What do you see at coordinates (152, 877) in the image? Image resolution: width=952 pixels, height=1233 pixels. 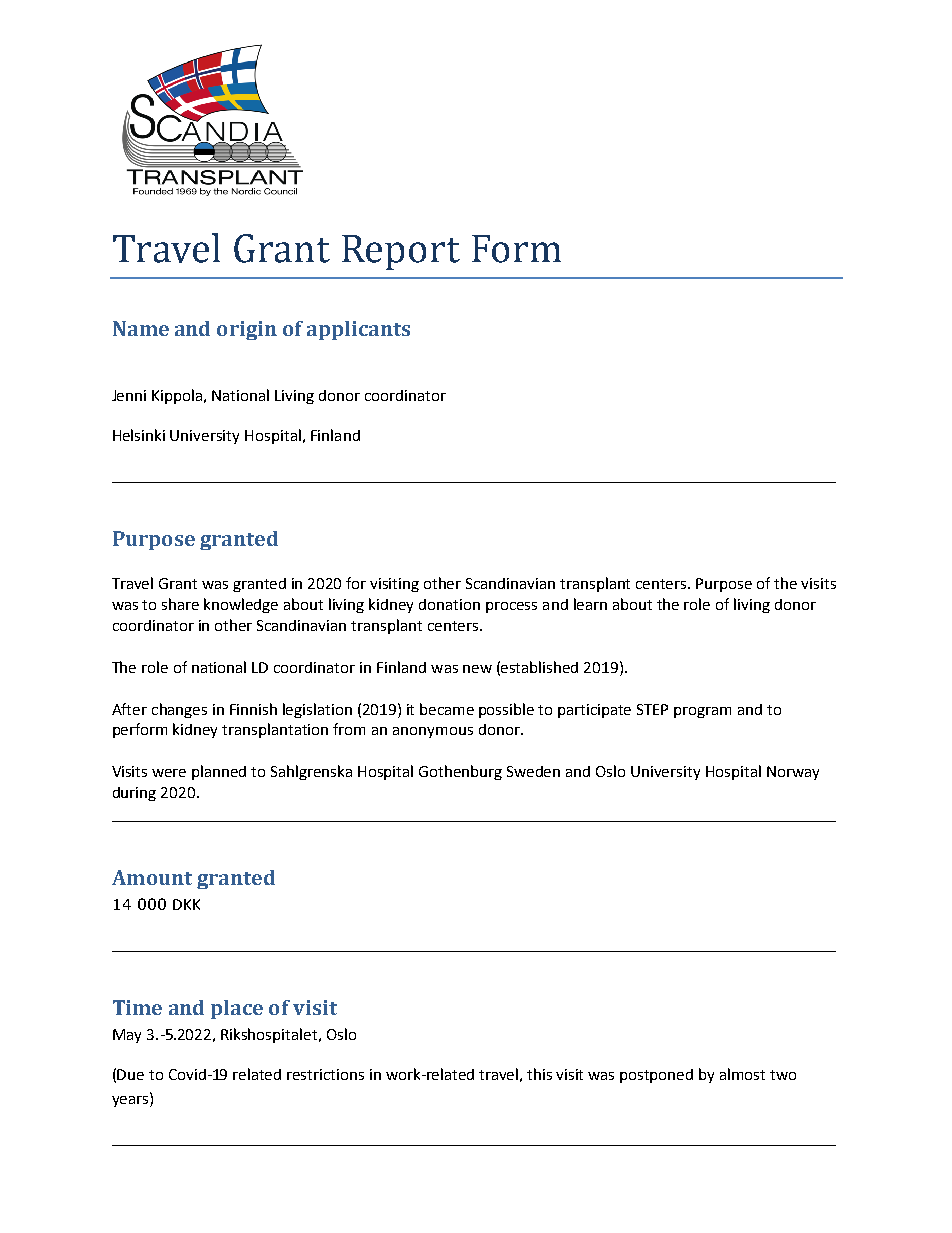 I see `Amount` at bounding box center [152, 877].
